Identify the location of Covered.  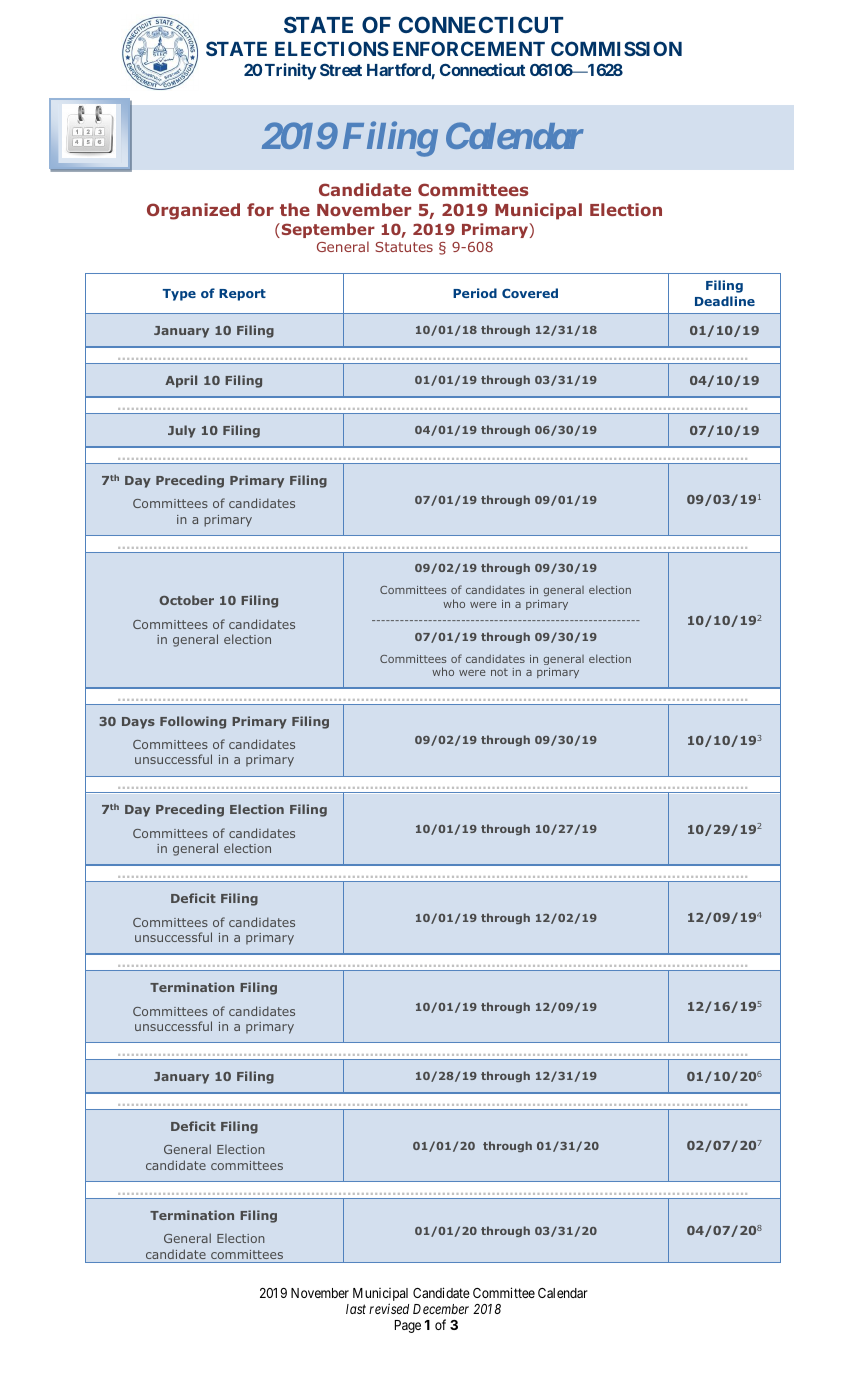
(530, 293).
